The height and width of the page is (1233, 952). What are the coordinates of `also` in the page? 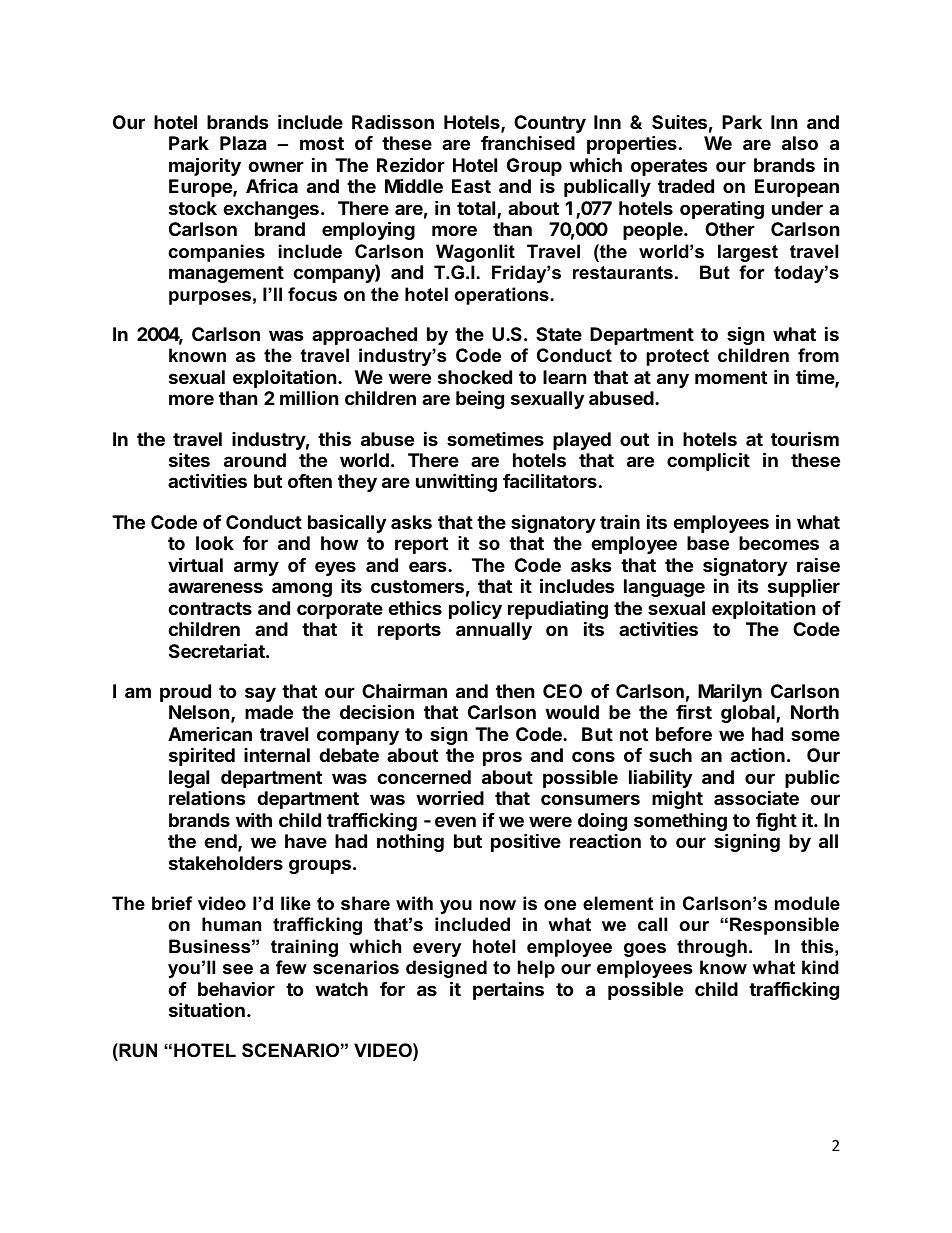 It's located at (800, 143).
